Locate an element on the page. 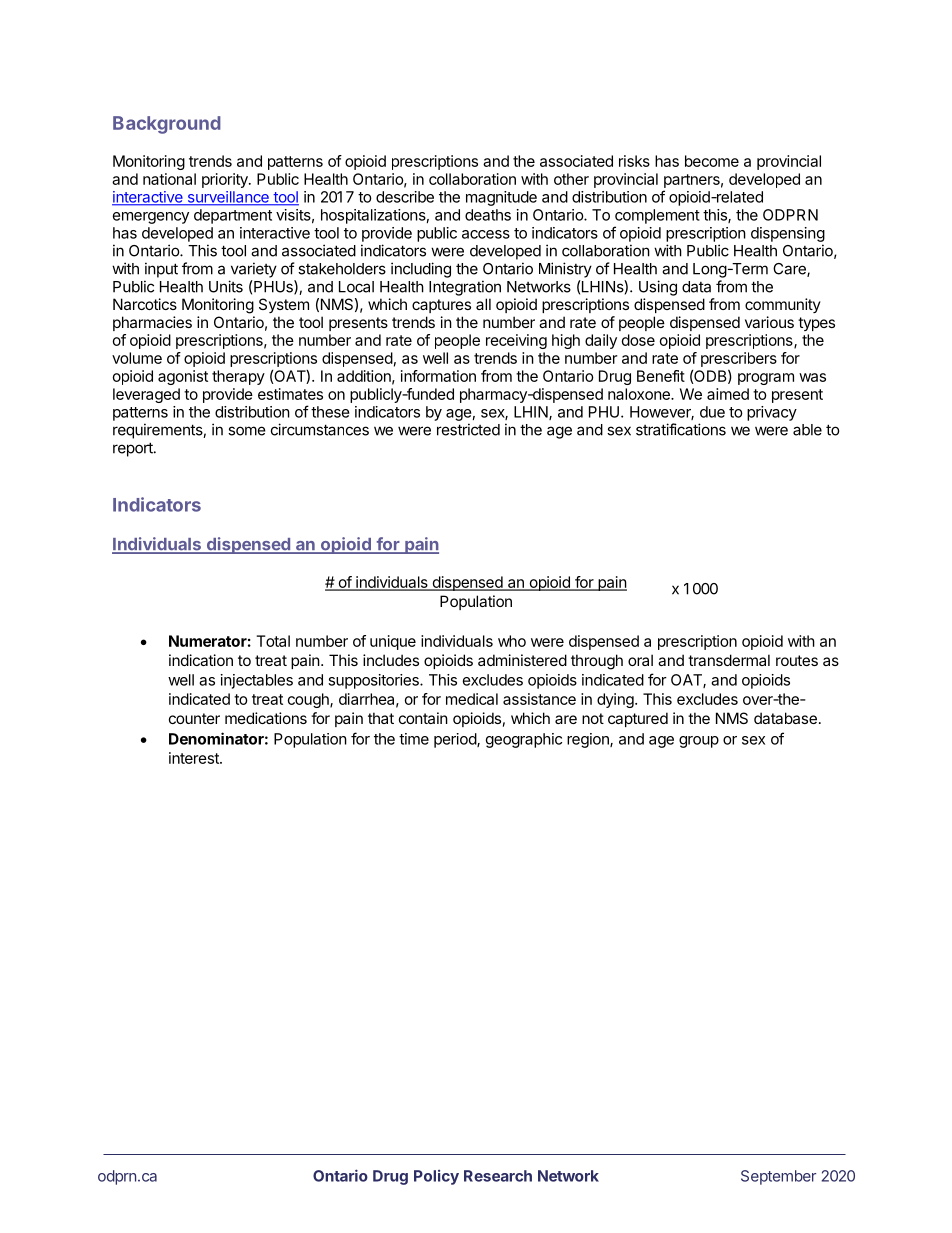  transdermal is located at coordinates (729, 660).
